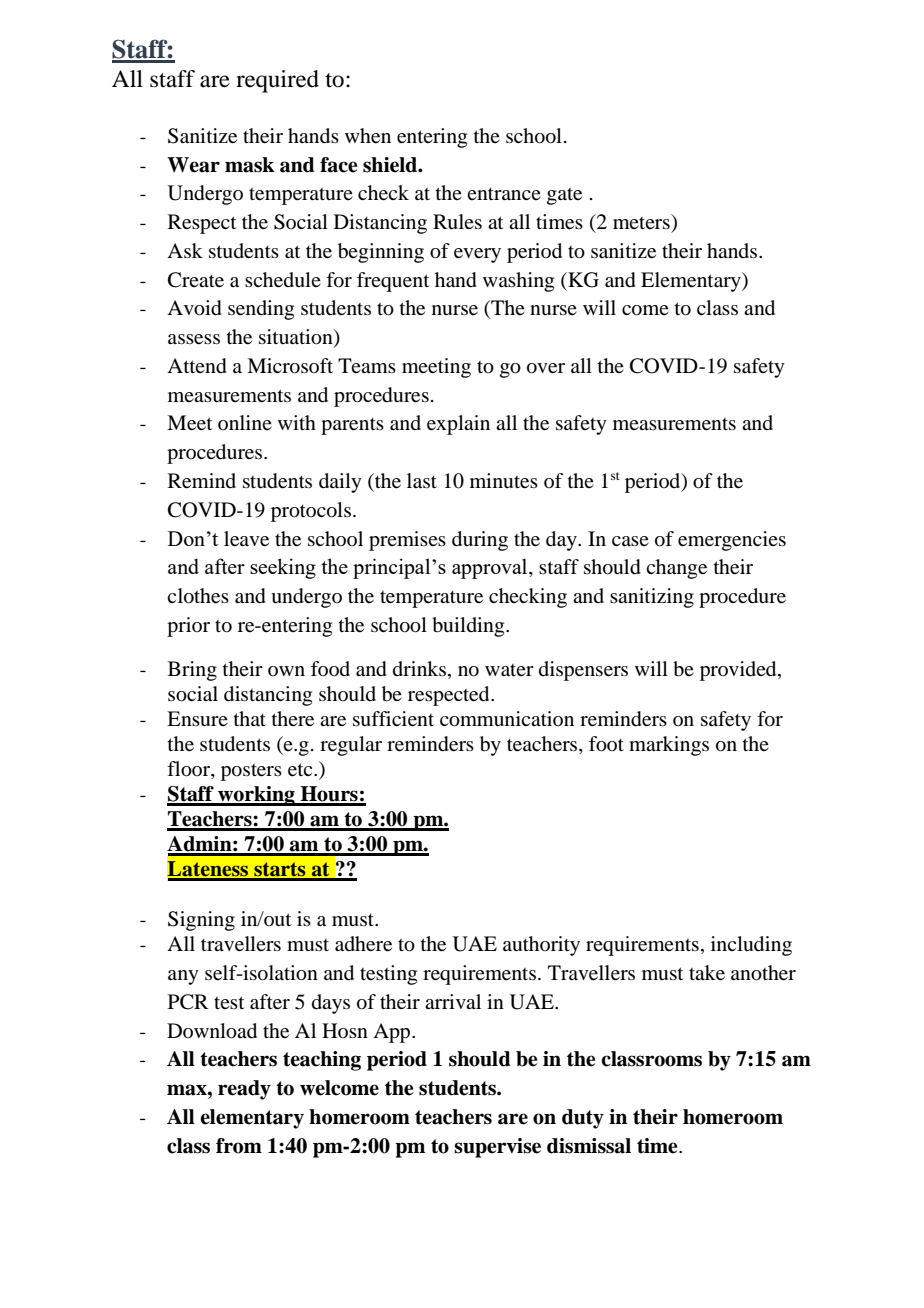 This page has height=1308, width=924. What do you see at coordinates (244, 1090) in the page?
I see `ready` at bounding box center [244, 1090].
